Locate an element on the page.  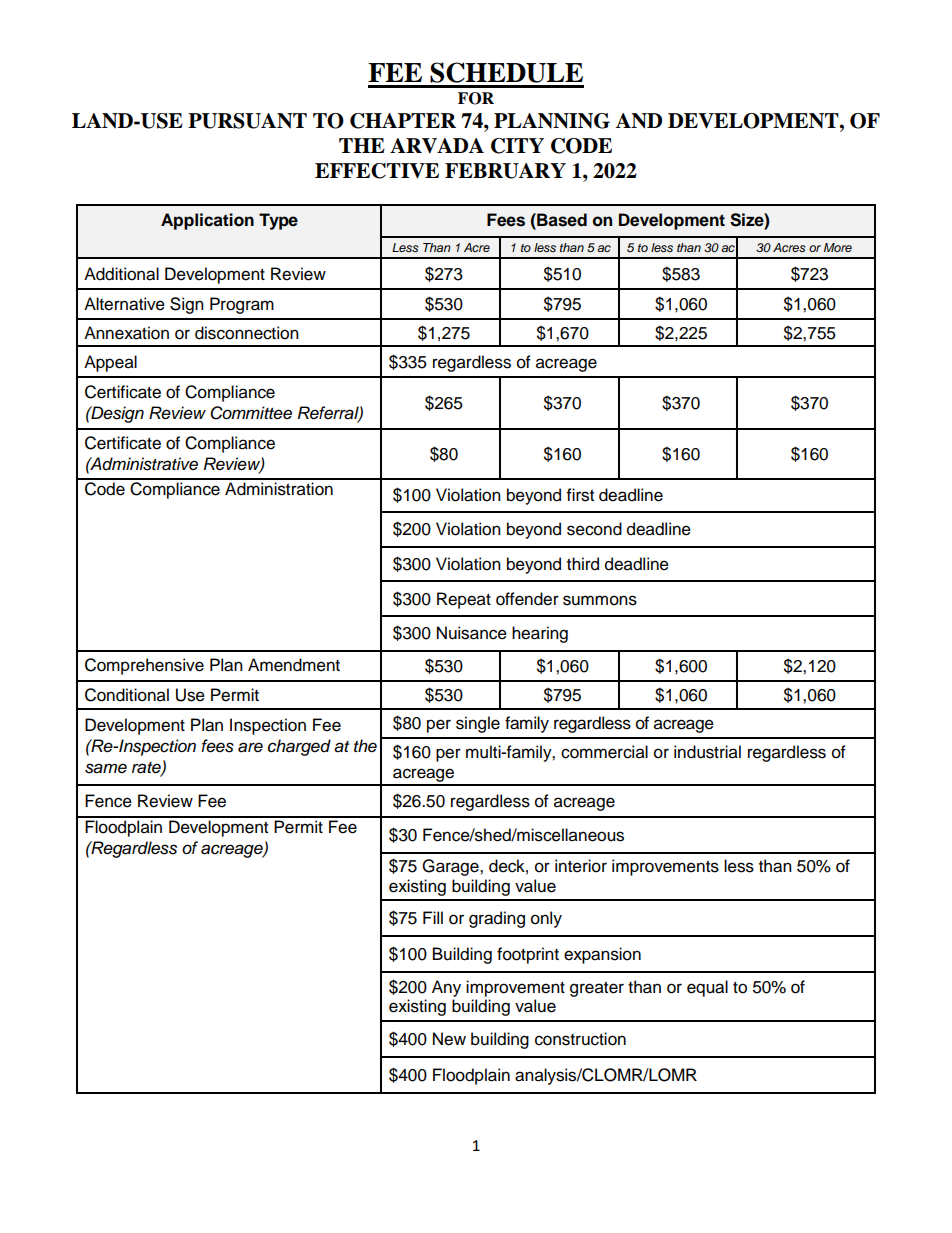
second is located at coordinates (594, 529).
